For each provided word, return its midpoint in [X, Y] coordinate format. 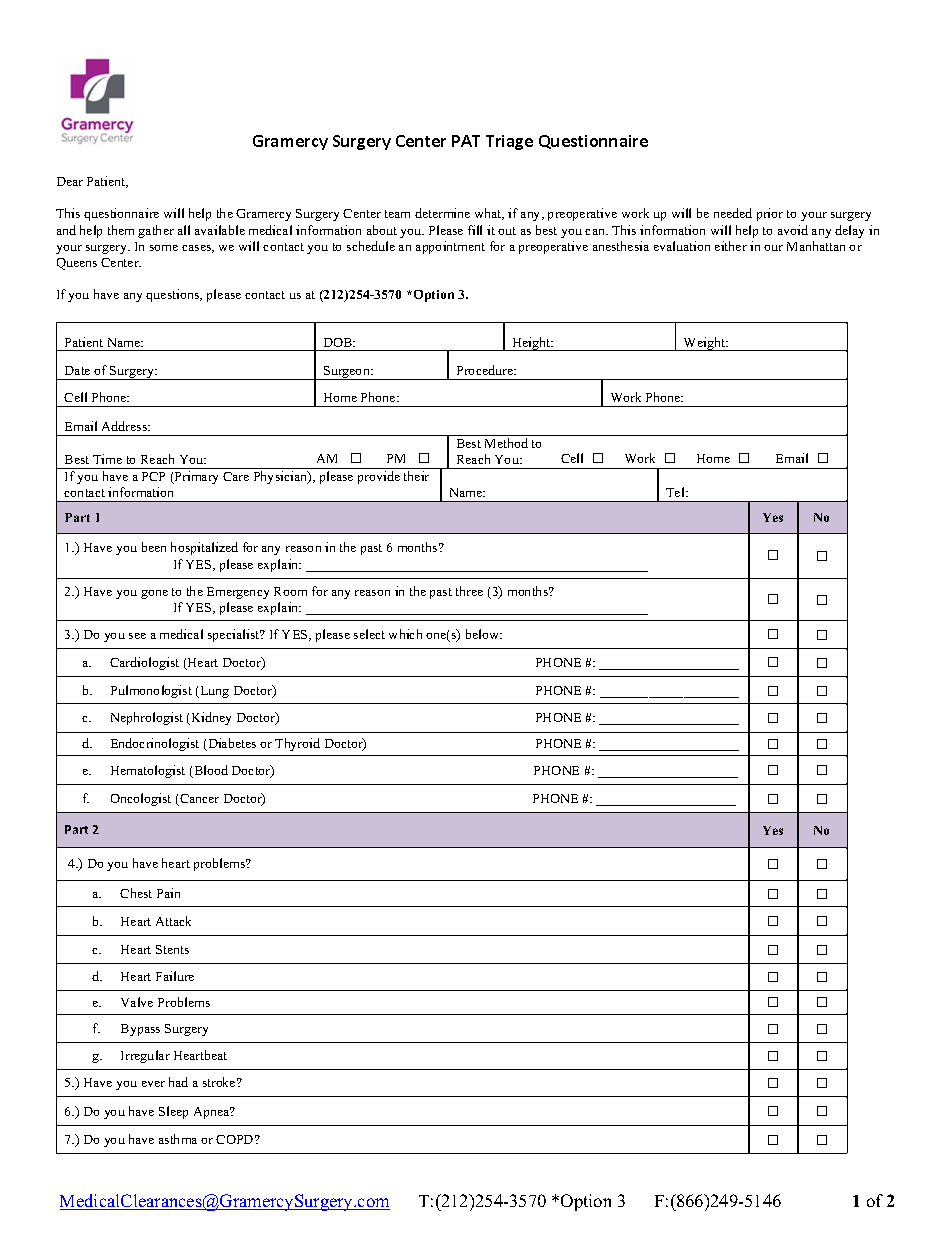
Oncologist [141, 799]
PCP [153, 476]
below [484, 634]
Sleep [173, 1112]
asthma [178, 1139]
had [178, 1082]
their [416, 476]
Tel [676, 492]
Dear [70, 181]
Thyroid [297, 744]
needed [733, 213]
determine [442, 213]
